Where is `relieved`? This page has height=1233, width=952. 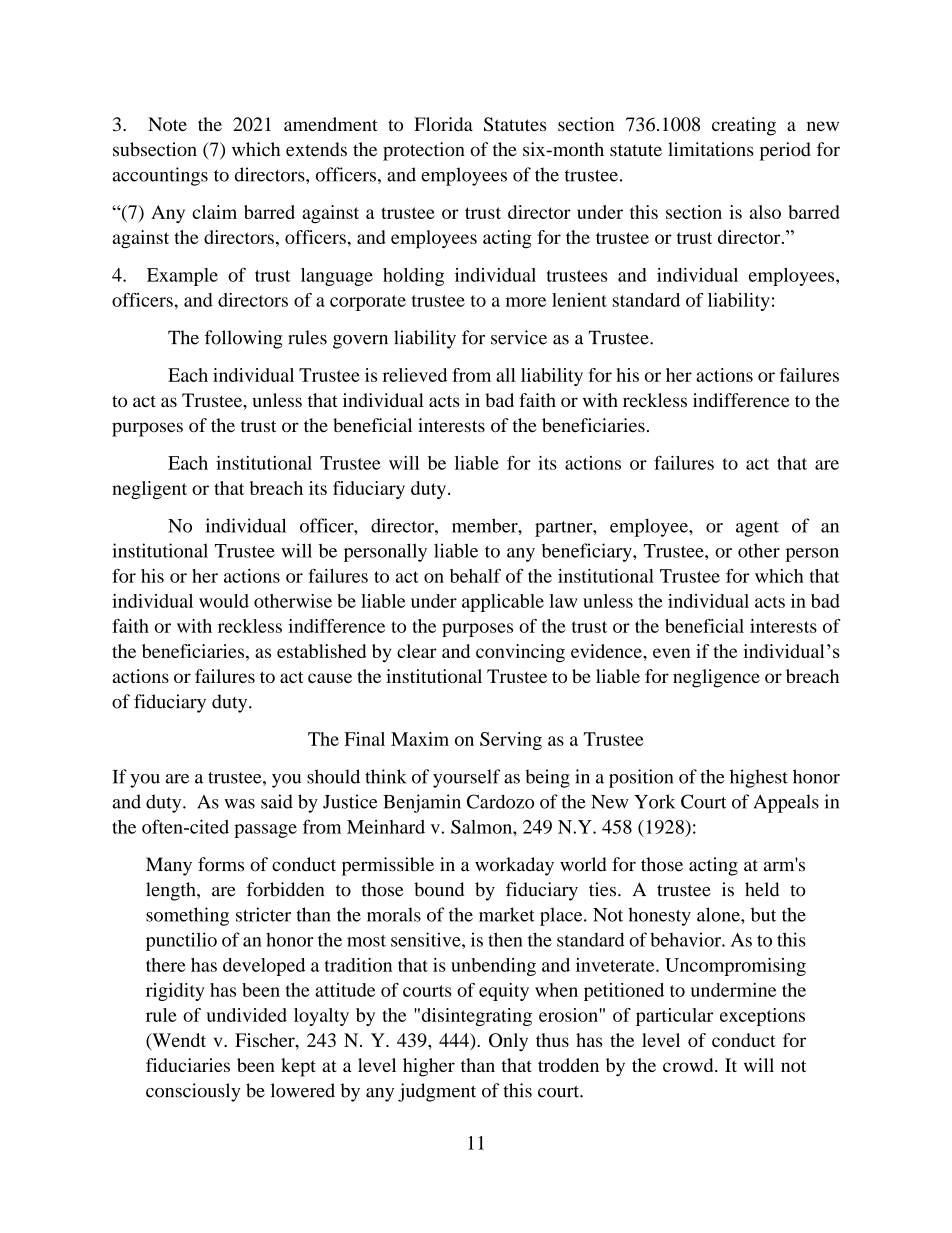 relieved is located at coordinates (415, 375).
